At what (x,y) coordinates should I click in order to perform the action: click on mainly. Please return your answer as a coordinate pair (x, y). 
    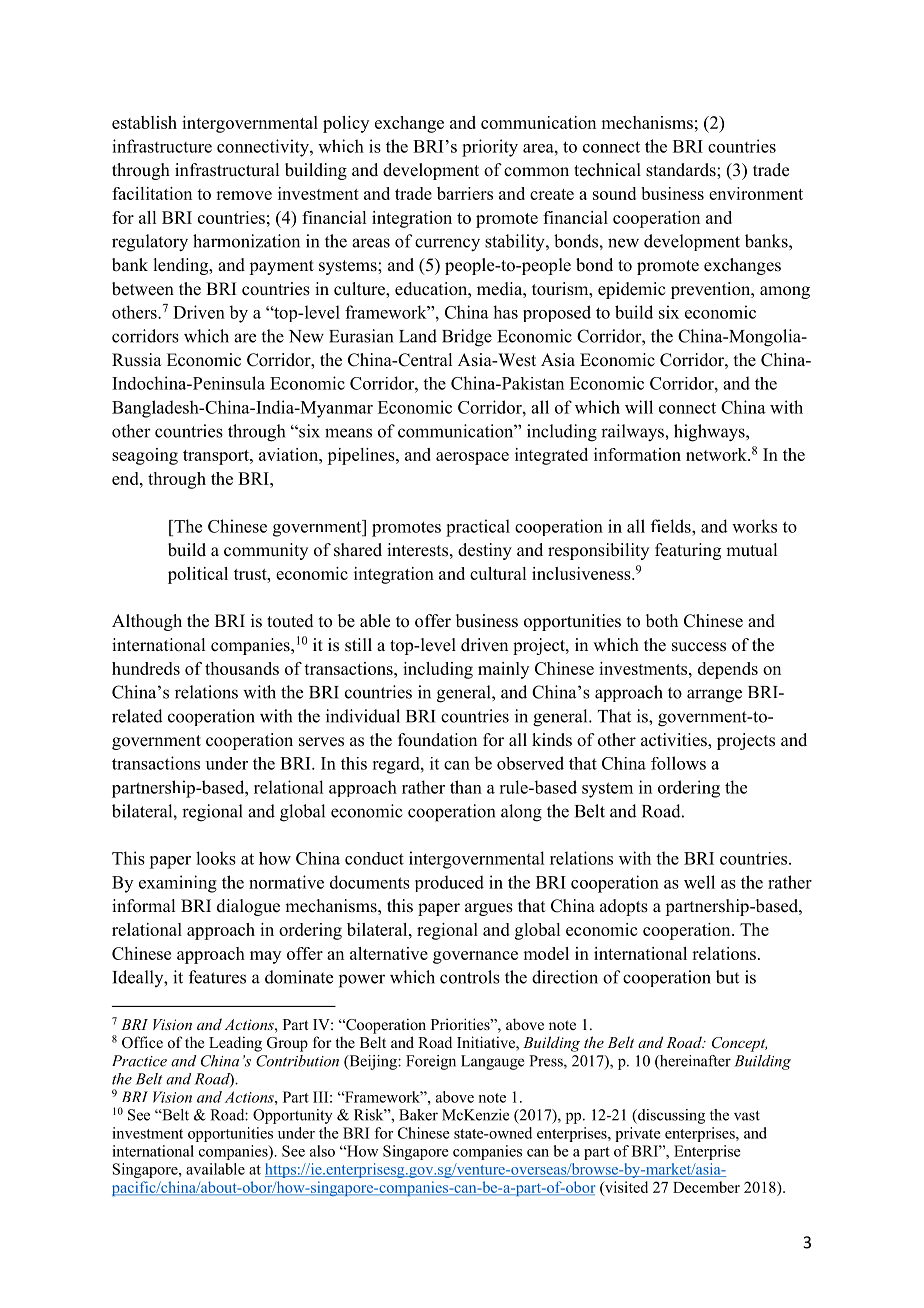
    Looking at the image, I should click on (503, 670).
